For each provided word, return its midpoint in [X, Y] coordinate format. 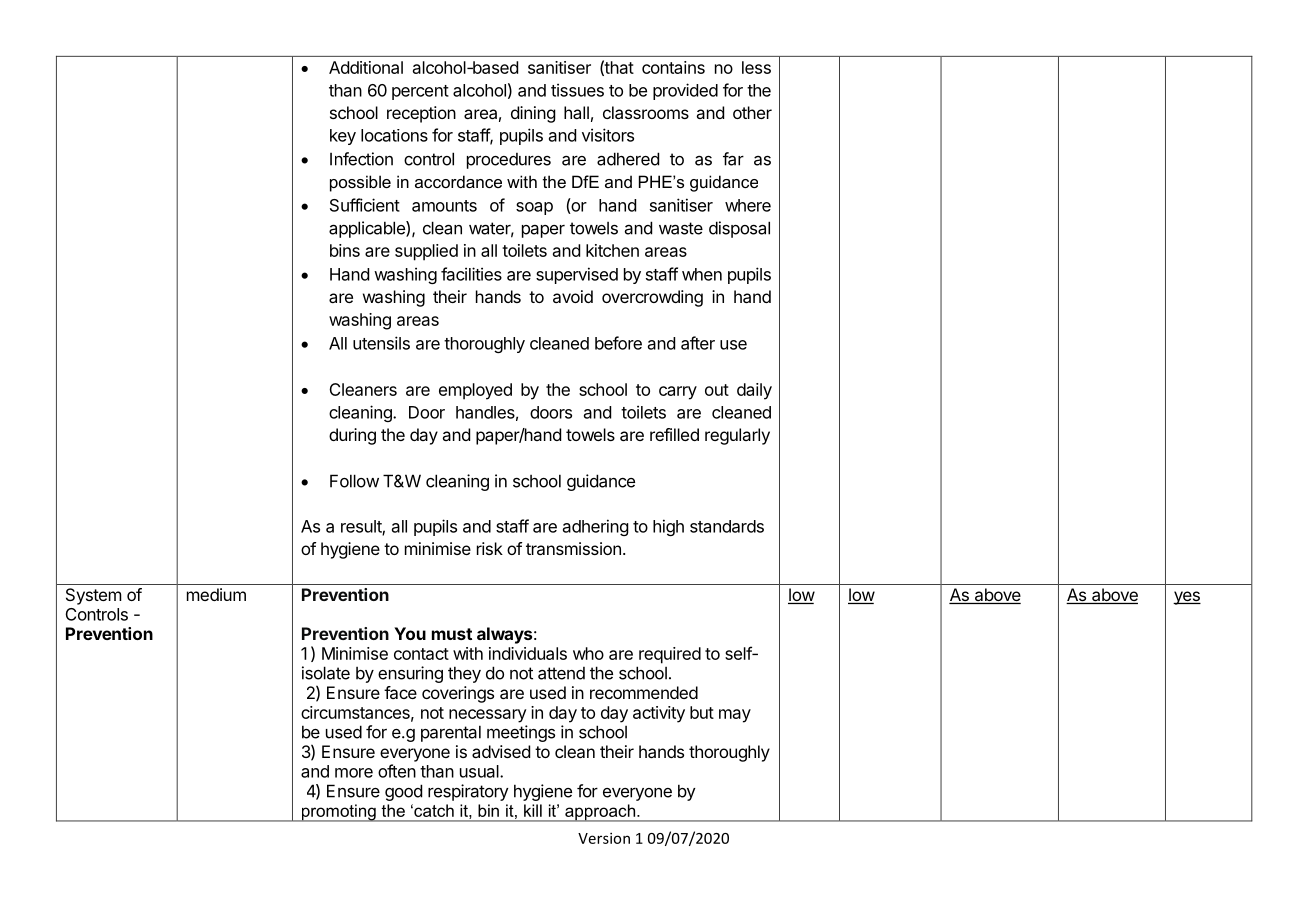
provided [685, 91]
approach [600, 813]
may [735, 716]
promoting [338, 813]
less [756, 67]
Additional [366, 67]
